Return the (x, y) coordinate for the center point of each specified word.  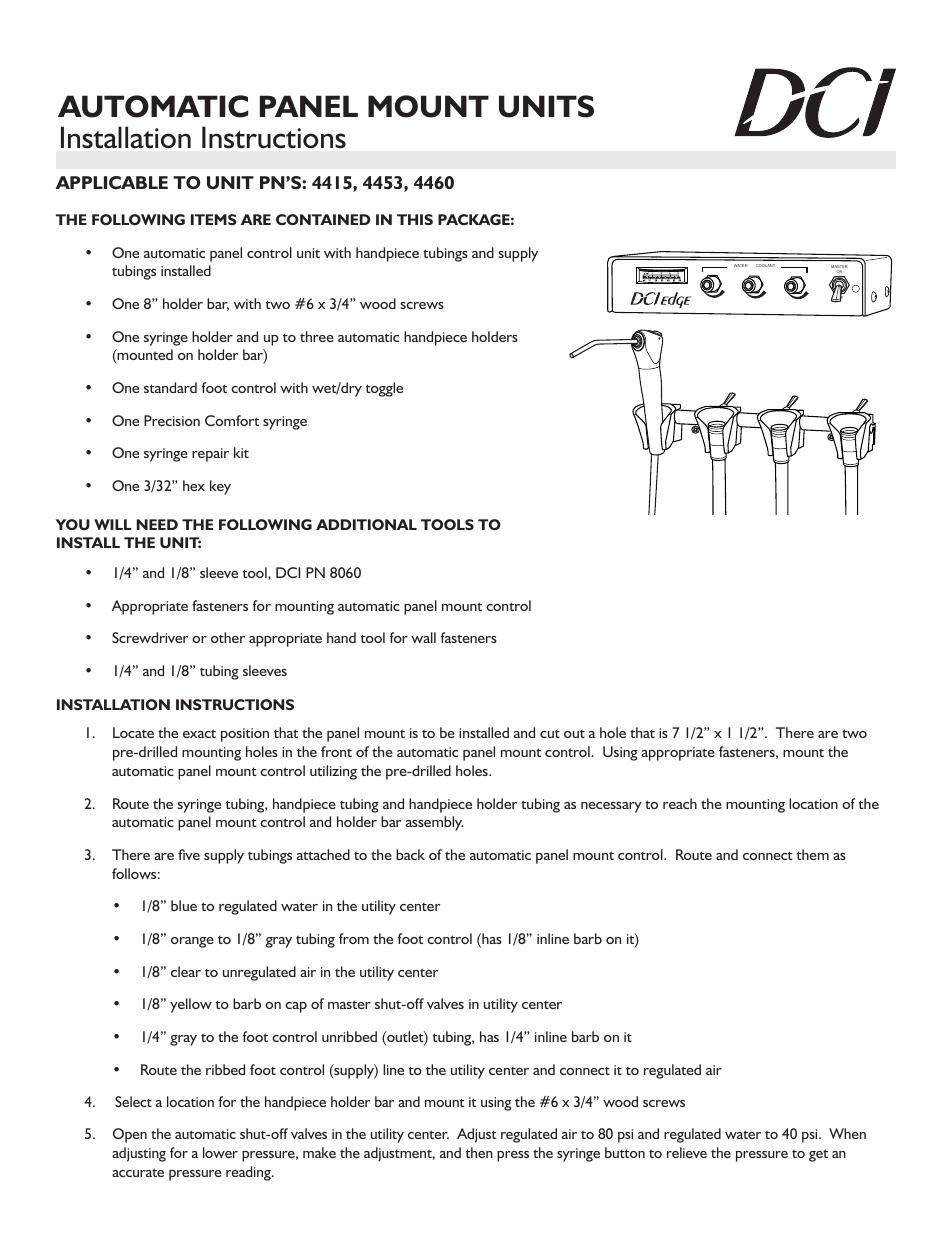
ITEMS (213, 219)
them (813, 854)
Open (130, 1135)
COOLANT (765, 265)
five (189, 854)
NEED (157, 524)
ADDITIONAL (366, 524)
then (479, 1152)
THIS (415, 219)
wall (423, 637)
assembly (435, 823)
